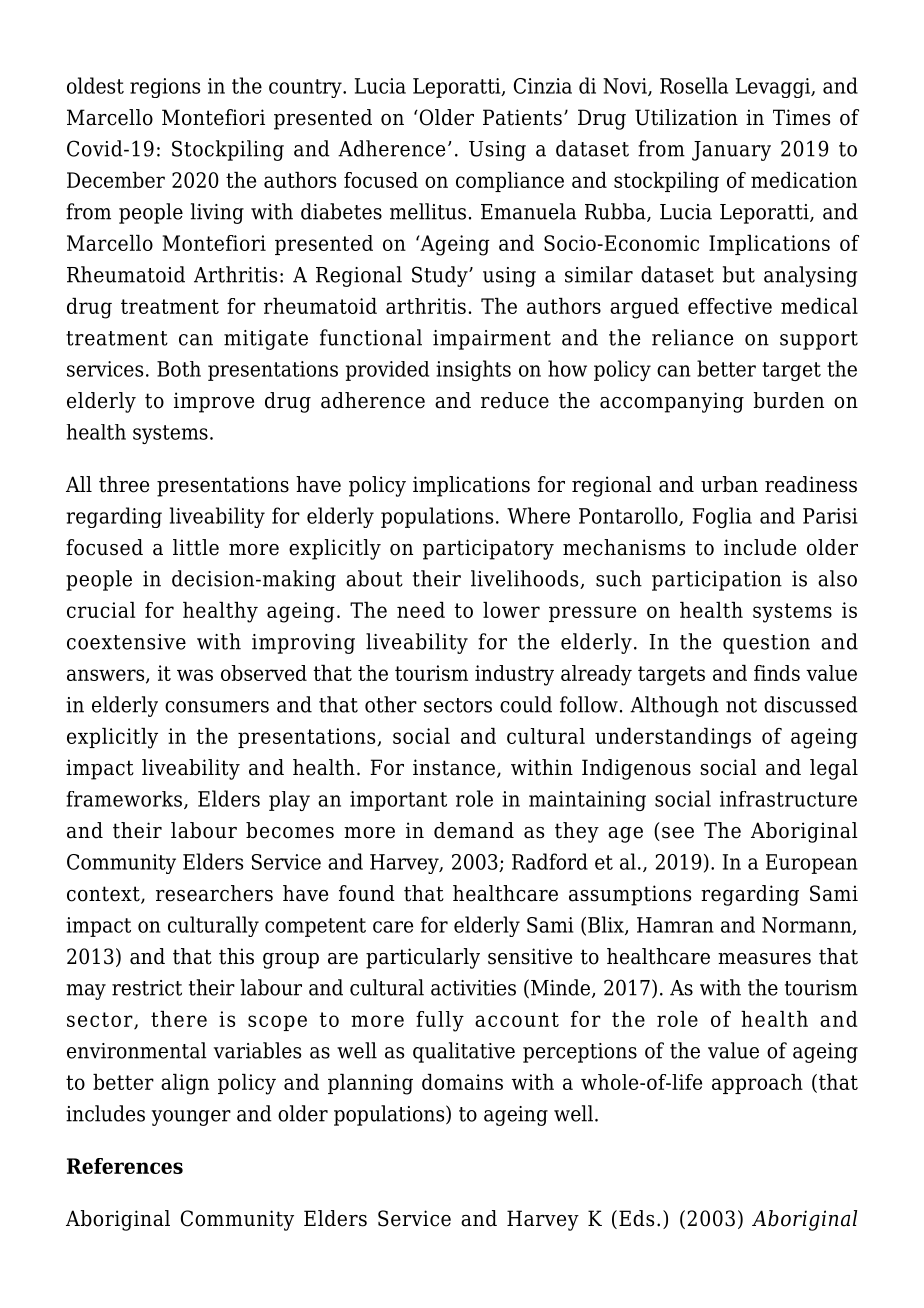  Describe the element at coordinates (522, 117) in the screenshot. I see `Patients` at that location.
